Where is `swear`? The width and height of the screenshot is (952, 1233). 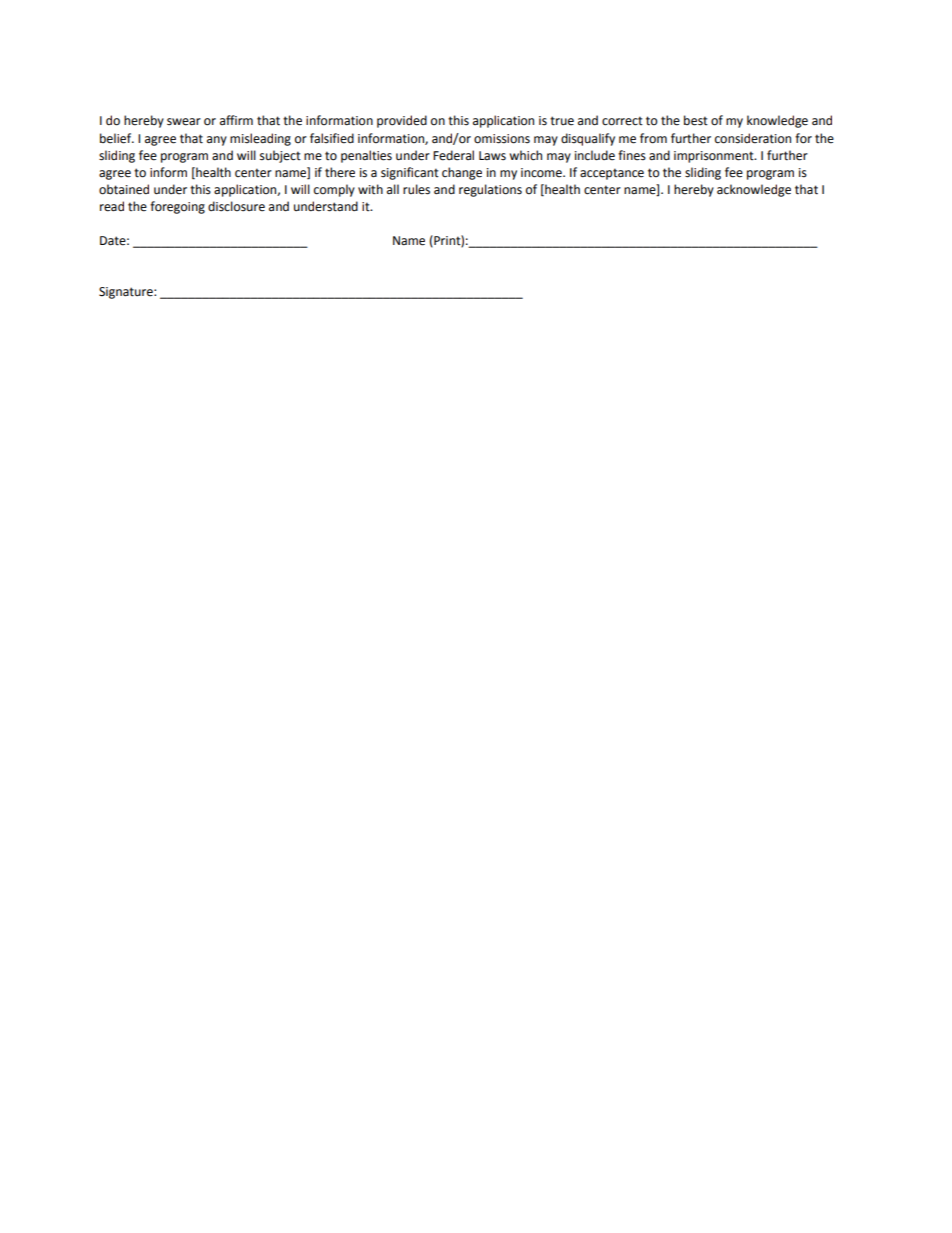
swear is located at coordinates (184, 122).
